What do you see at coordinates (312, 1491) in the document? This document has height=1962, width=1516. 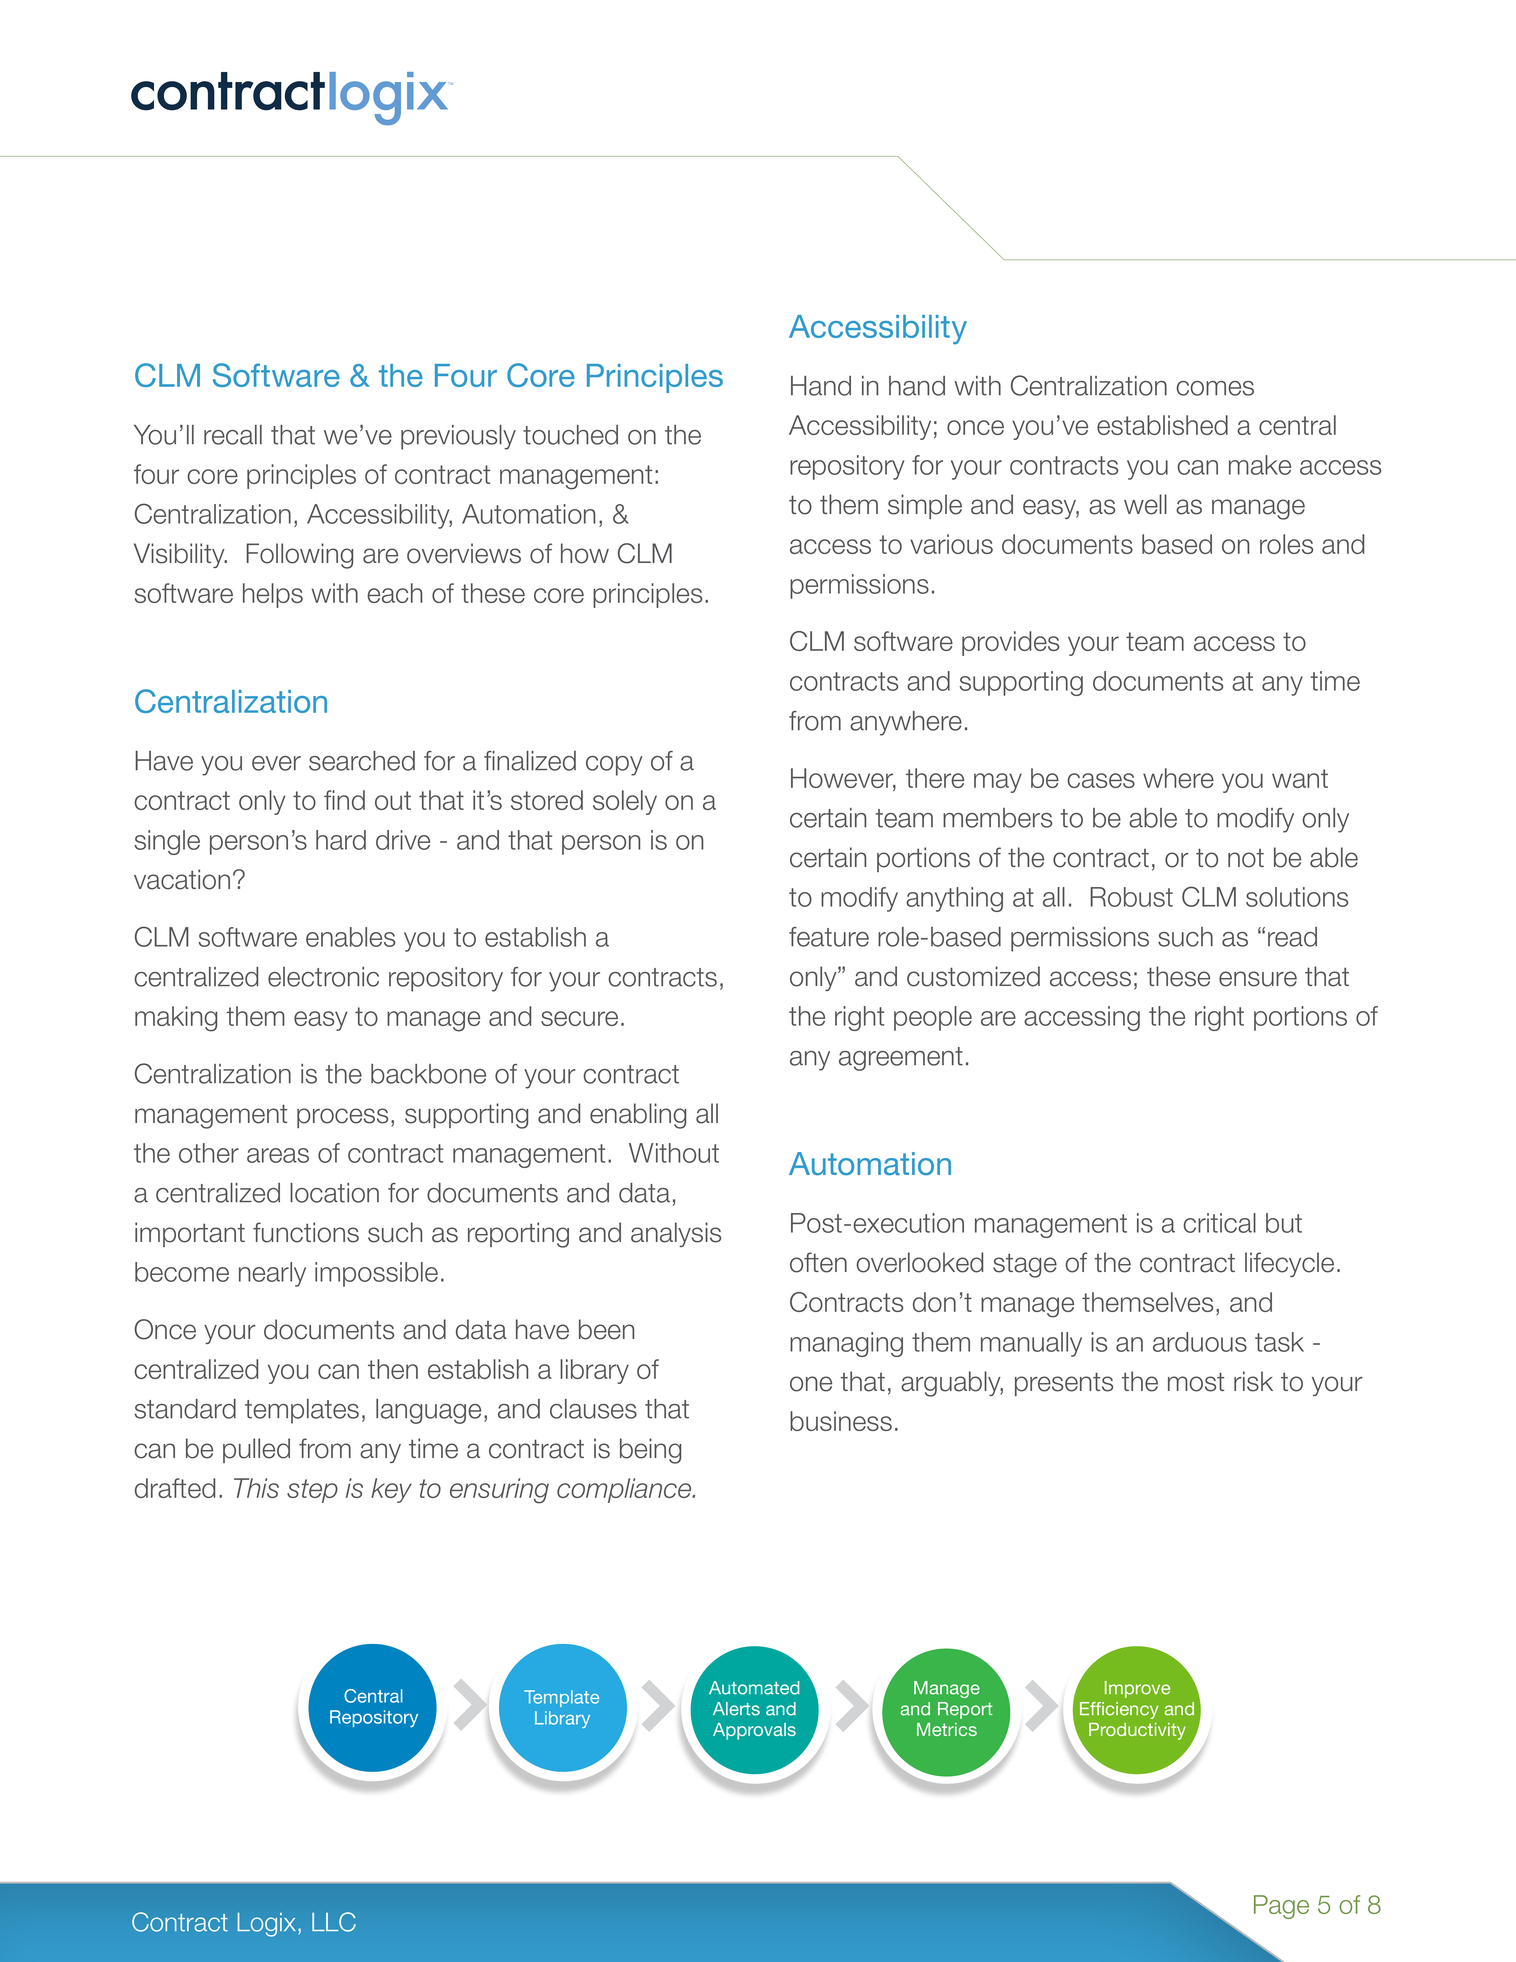 I see `step` at bounding box center [312, 1491].
